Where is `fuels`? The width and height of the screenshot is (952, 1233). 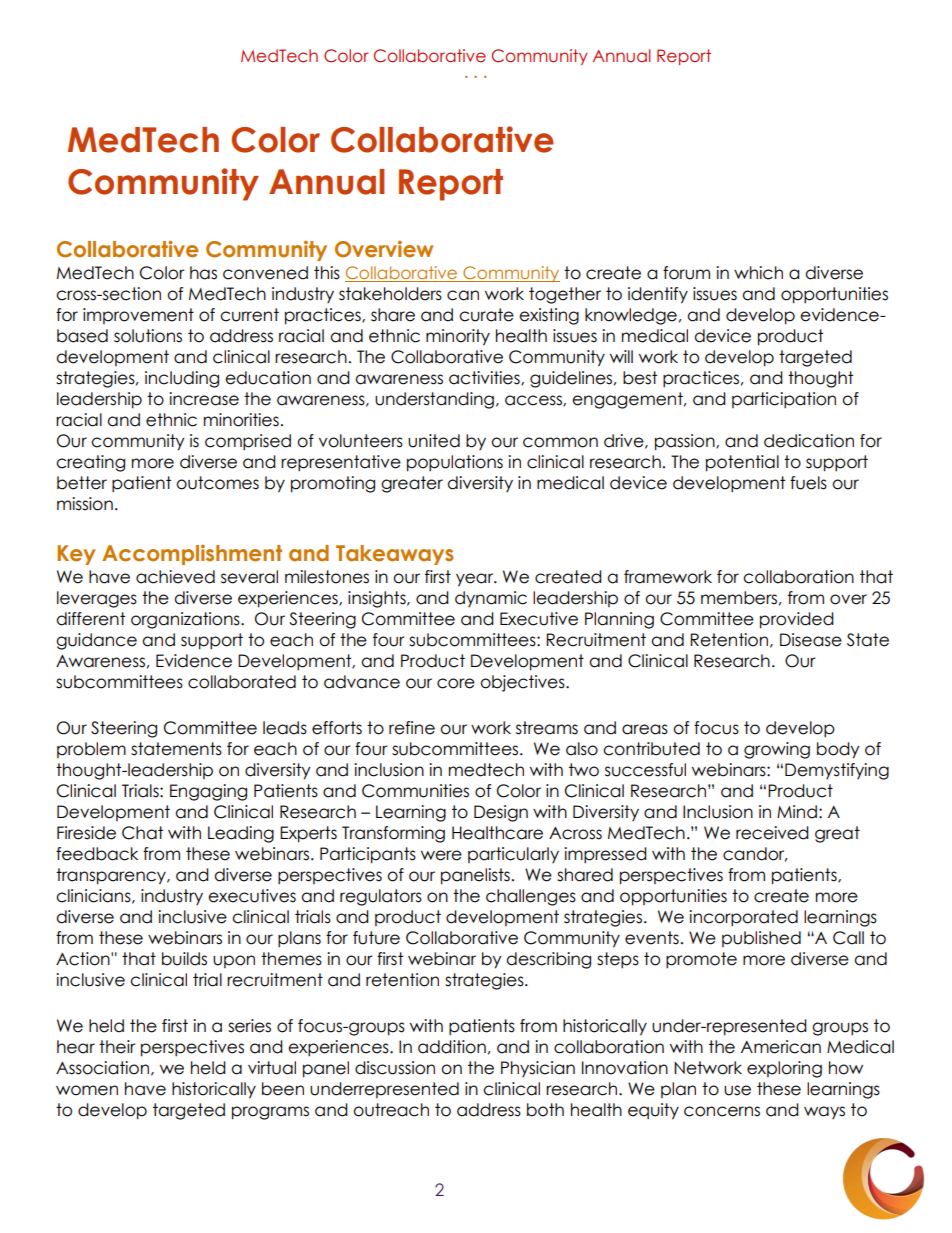 fuels is located at coordinates (808, 483).
